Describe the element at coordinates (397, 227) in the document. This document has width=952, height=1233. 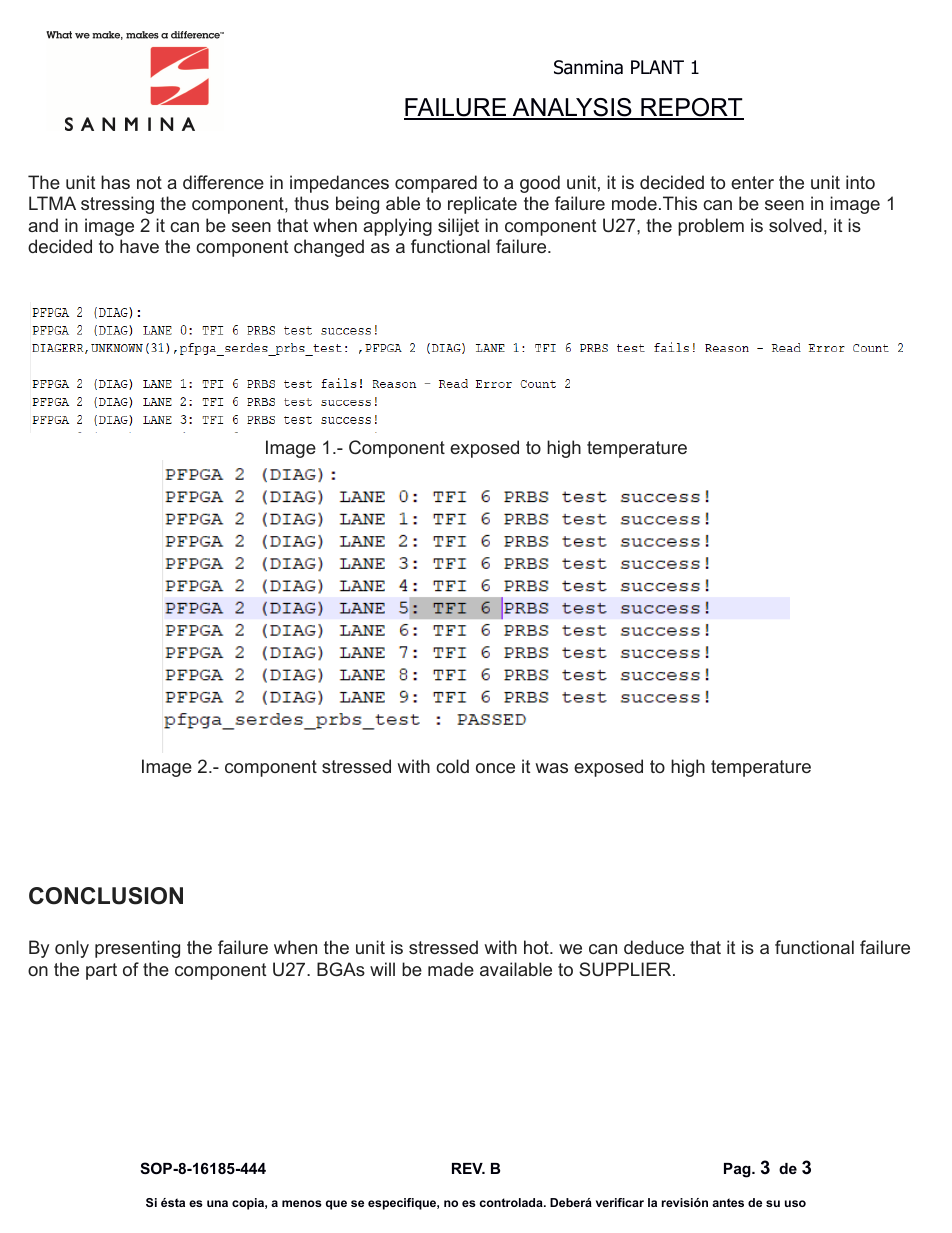
I see `applying` at that location.
